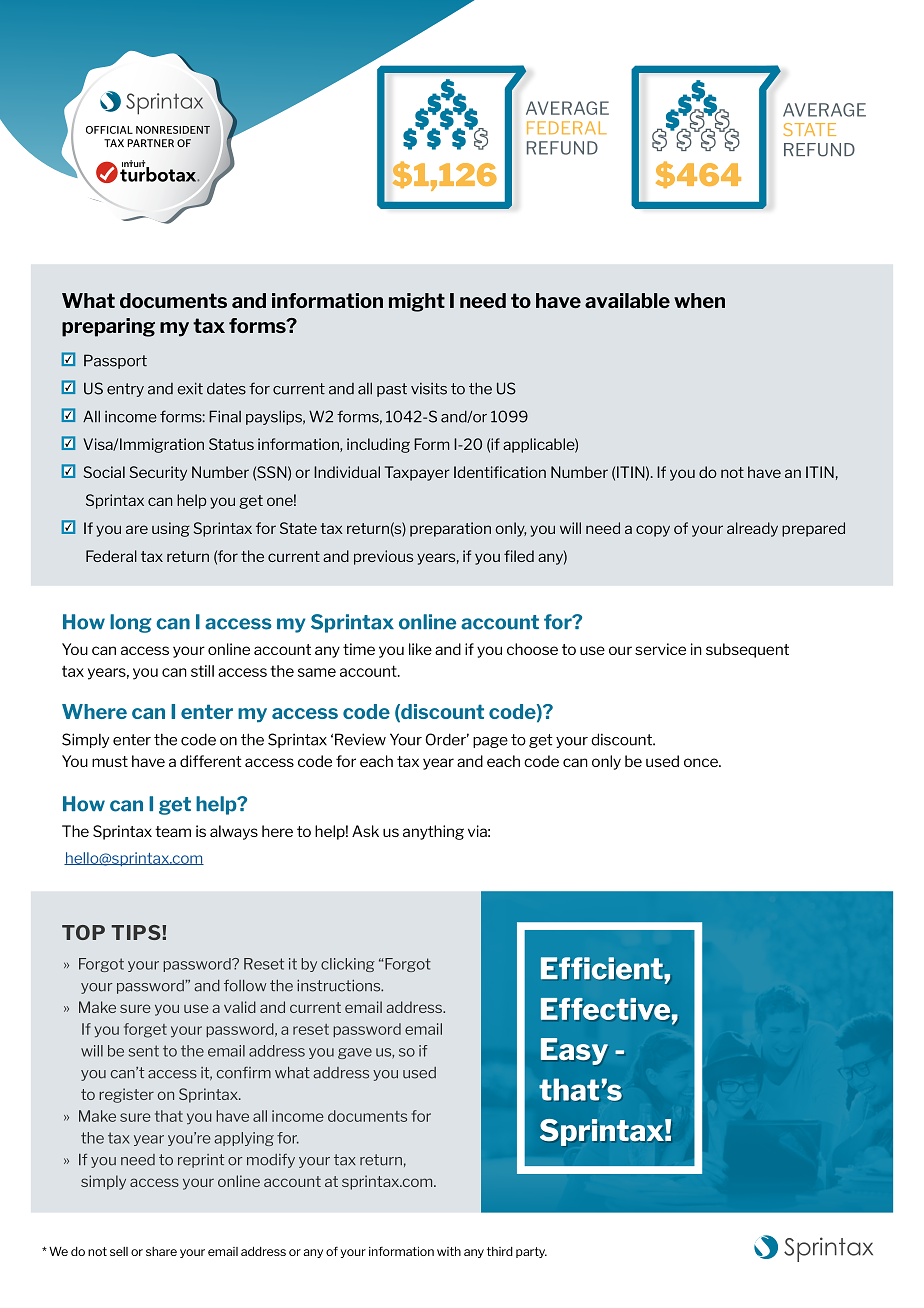 The height and width of the page is (1308, 924). What do you see at coordinates (417, 302) in the page?
I see `might` at bounding box center [417, 302].
